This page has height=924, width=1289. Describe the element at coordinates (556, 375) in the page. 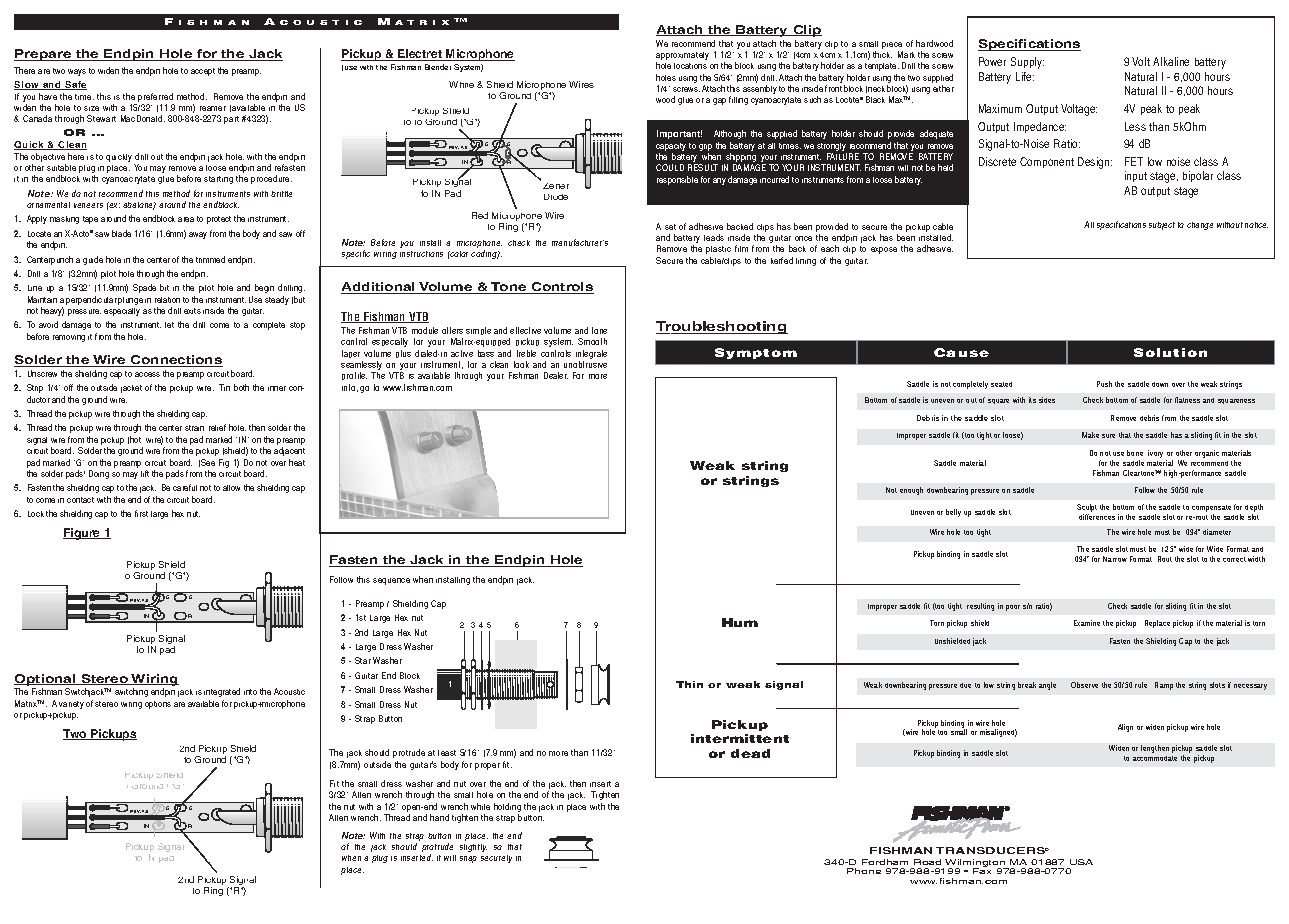

I see `Dealer` at that location.
